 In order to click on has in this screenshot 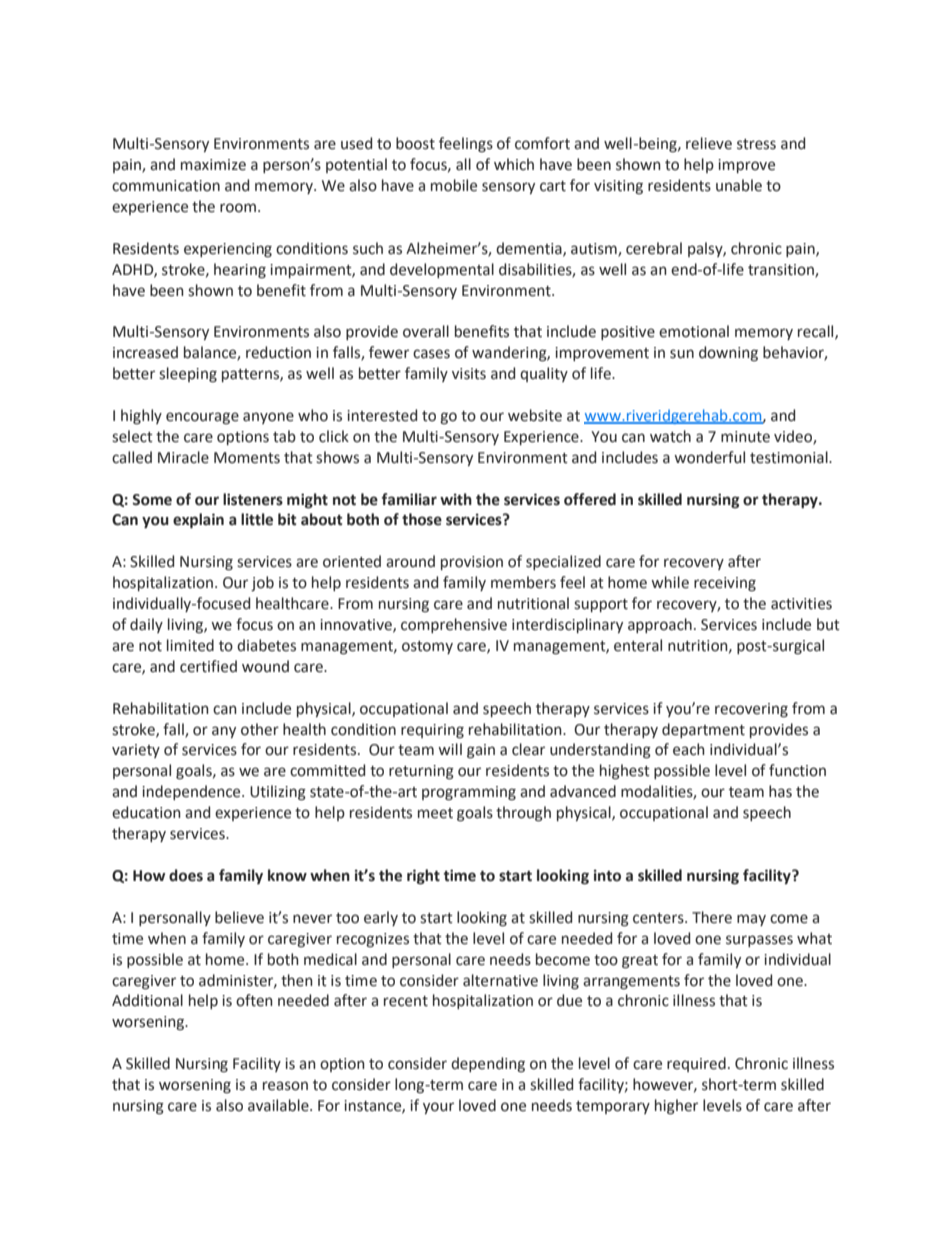, I will do `click(780, 791)`.
